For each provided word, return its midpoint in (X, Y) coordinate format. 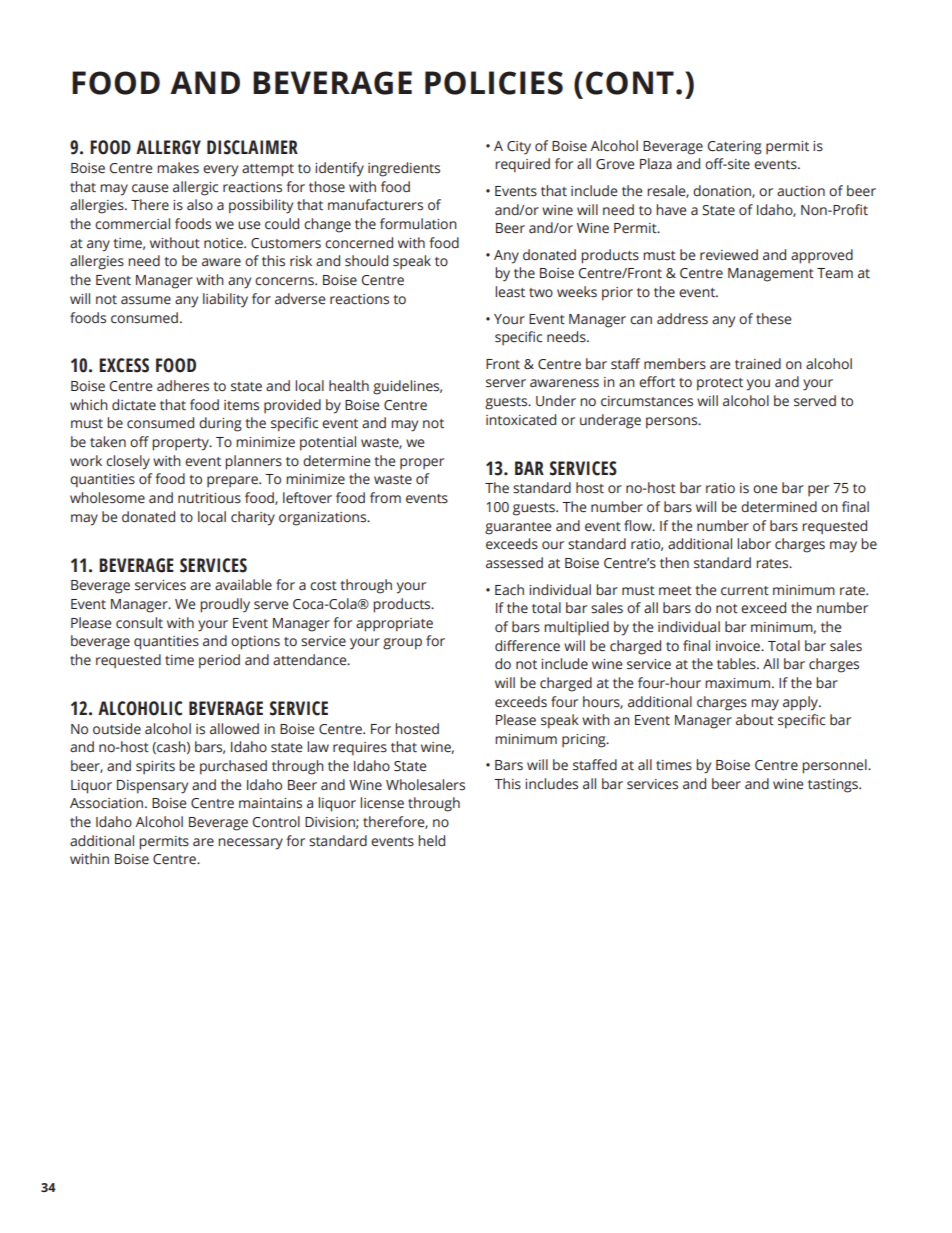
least (510, 292)
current (745, 591)
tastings (834, 786)
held (431, 841)
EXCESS (124, 365)
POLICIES (494, 83)
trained (758, 364)
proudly (225, 605)
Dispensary (152, 787)
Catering (734, 148)
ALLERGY (168, 147)
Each (509, 589)
